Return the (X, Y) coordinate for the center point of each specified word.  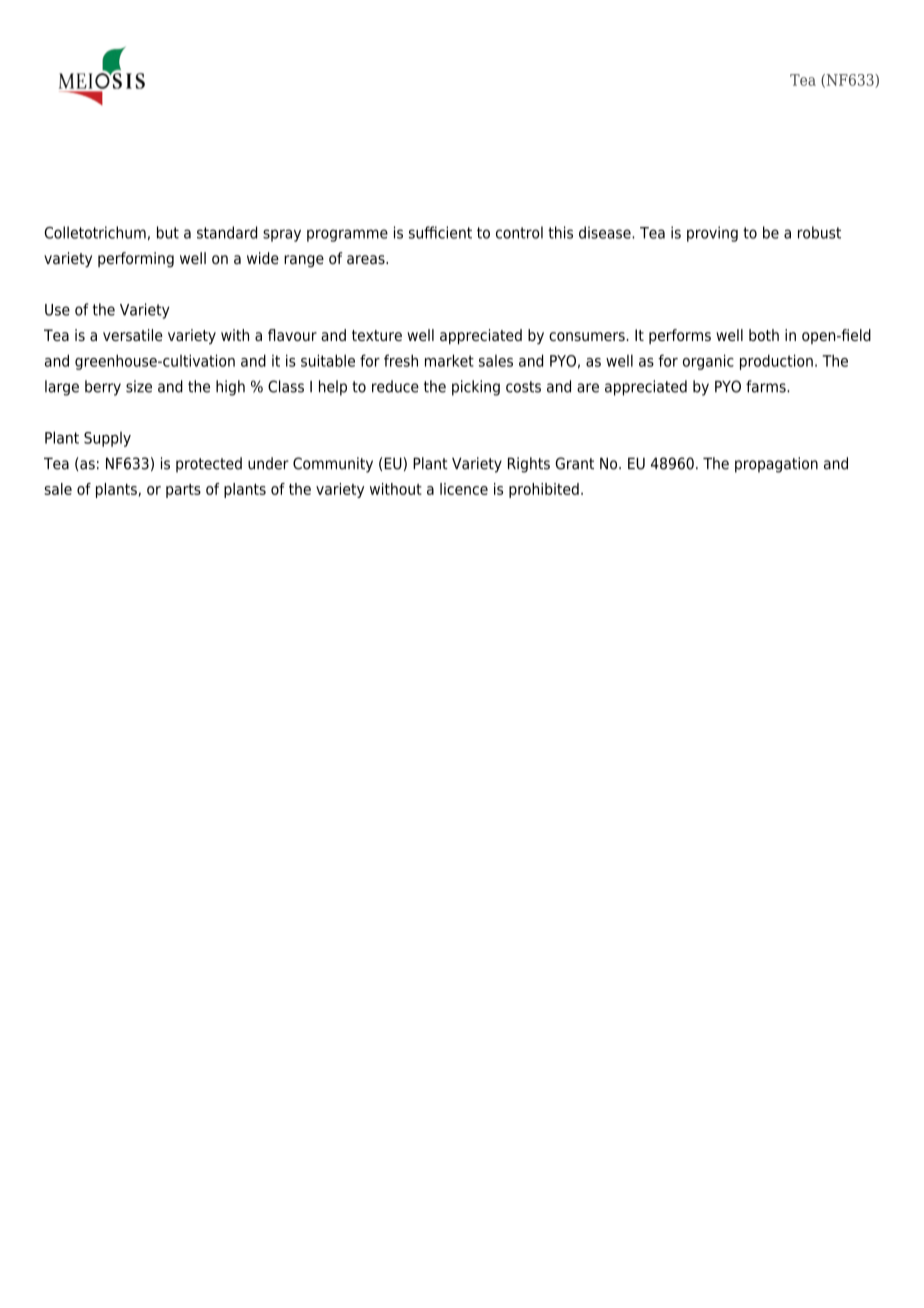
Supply (107, 439)
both (764, 335)
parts (183, 491)
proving (712, 234)
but (168, 232)
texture (377, 335)
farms (767, 386)
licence (464, 489)
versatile (133, 335)
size (139, 386)
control (519, 232)
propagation (776, 465)
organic (708, 362)
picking (476, 388)
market (449, 360)
